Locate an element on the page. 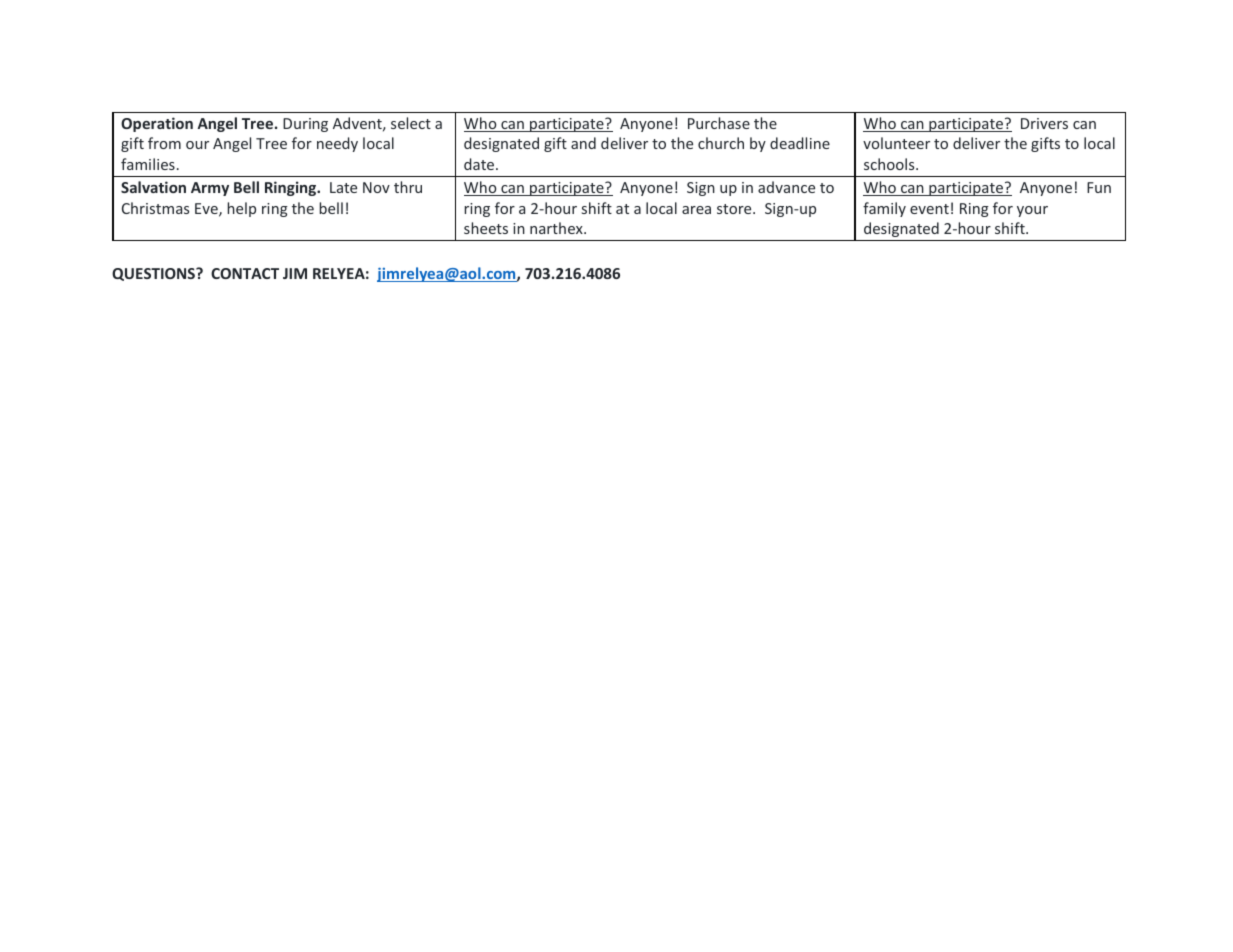 This image has height=952, width=1233. area is located at coordinates (696, 210).
